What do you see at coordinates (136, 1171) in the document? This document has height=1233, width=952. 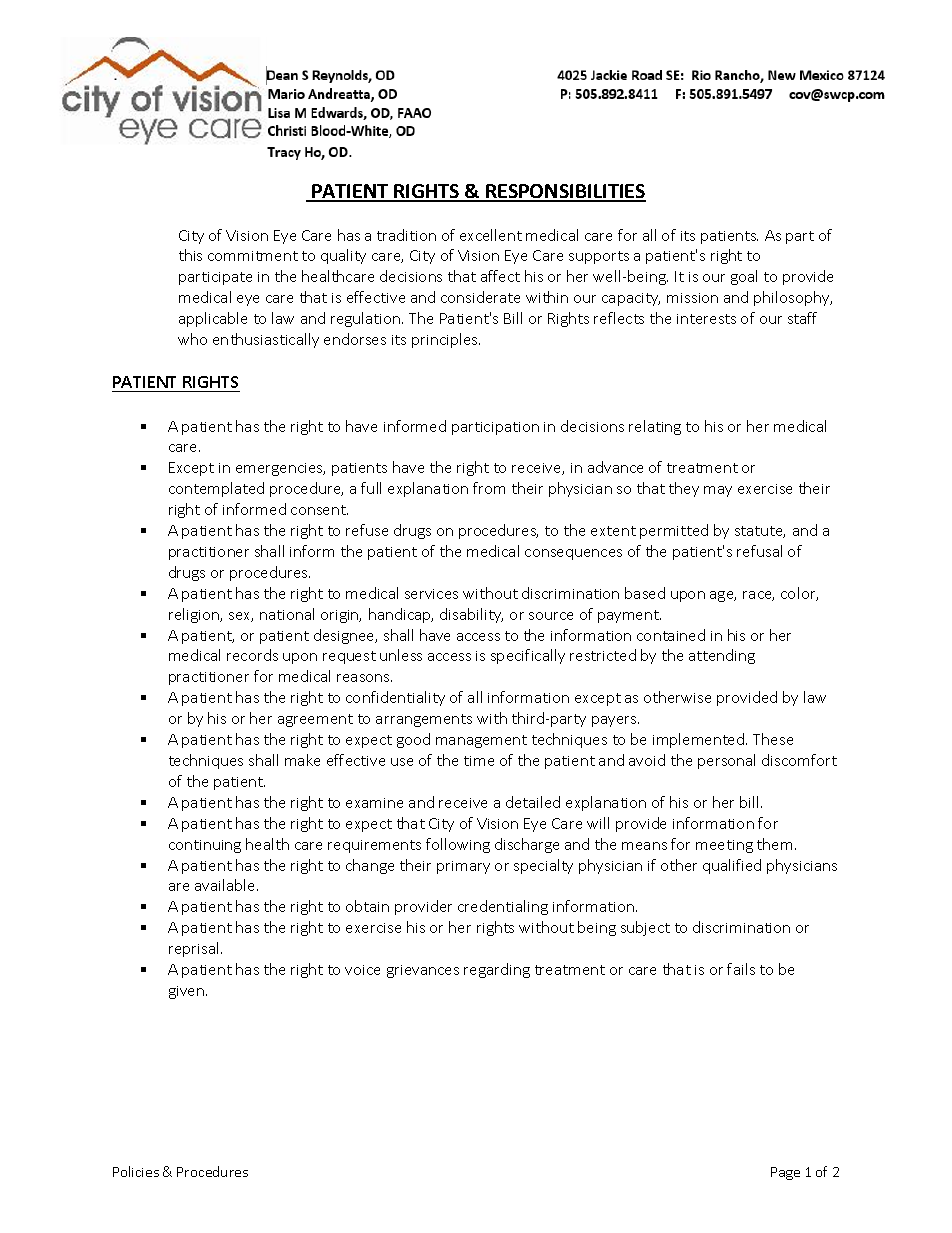 I see `Policies` at bounding box center [136, 1171].
